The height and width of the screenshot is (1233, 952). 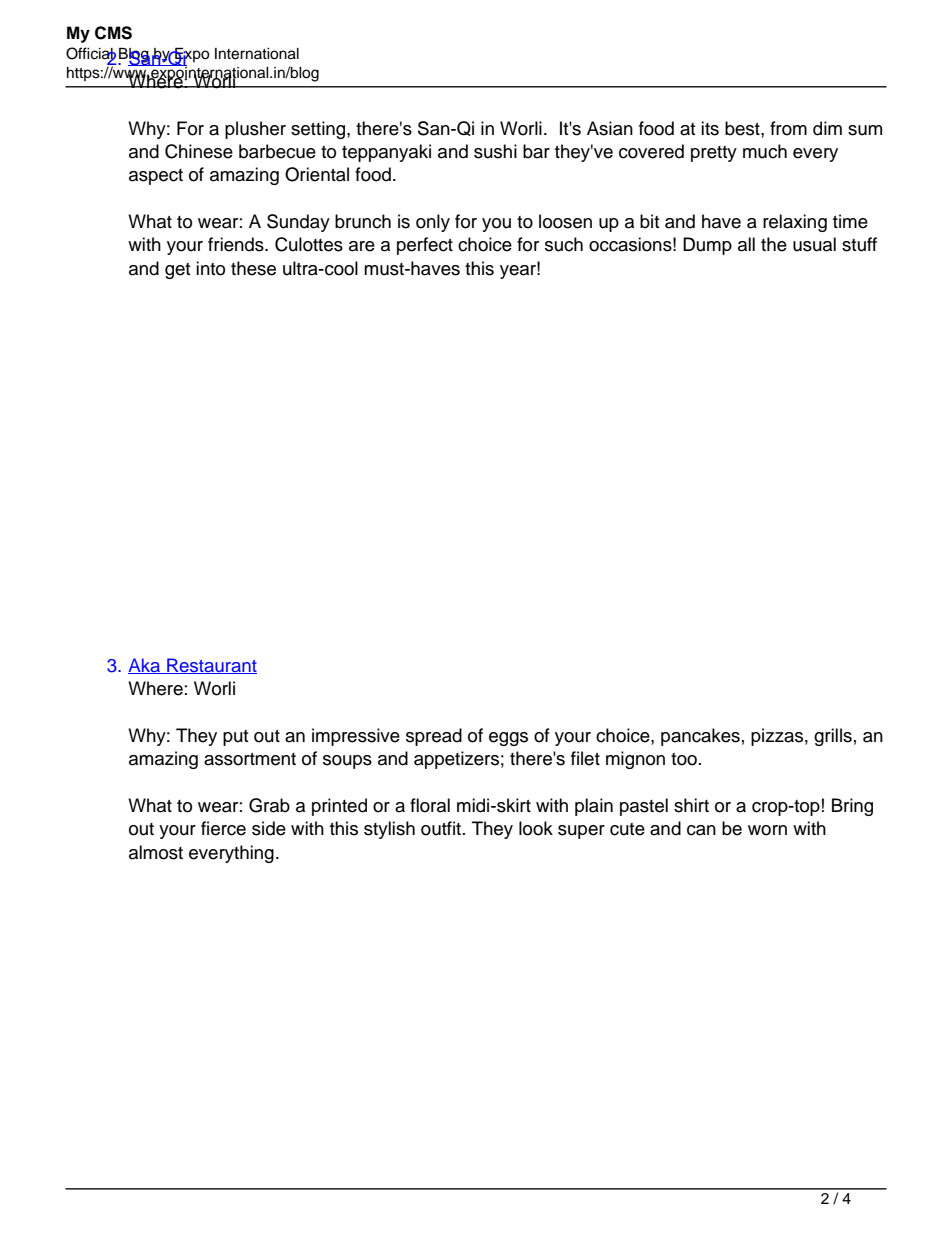 What do you see at coordinates (495, 151) in the screenshot?
I see `sushi` at bounding box center [495, 151].
